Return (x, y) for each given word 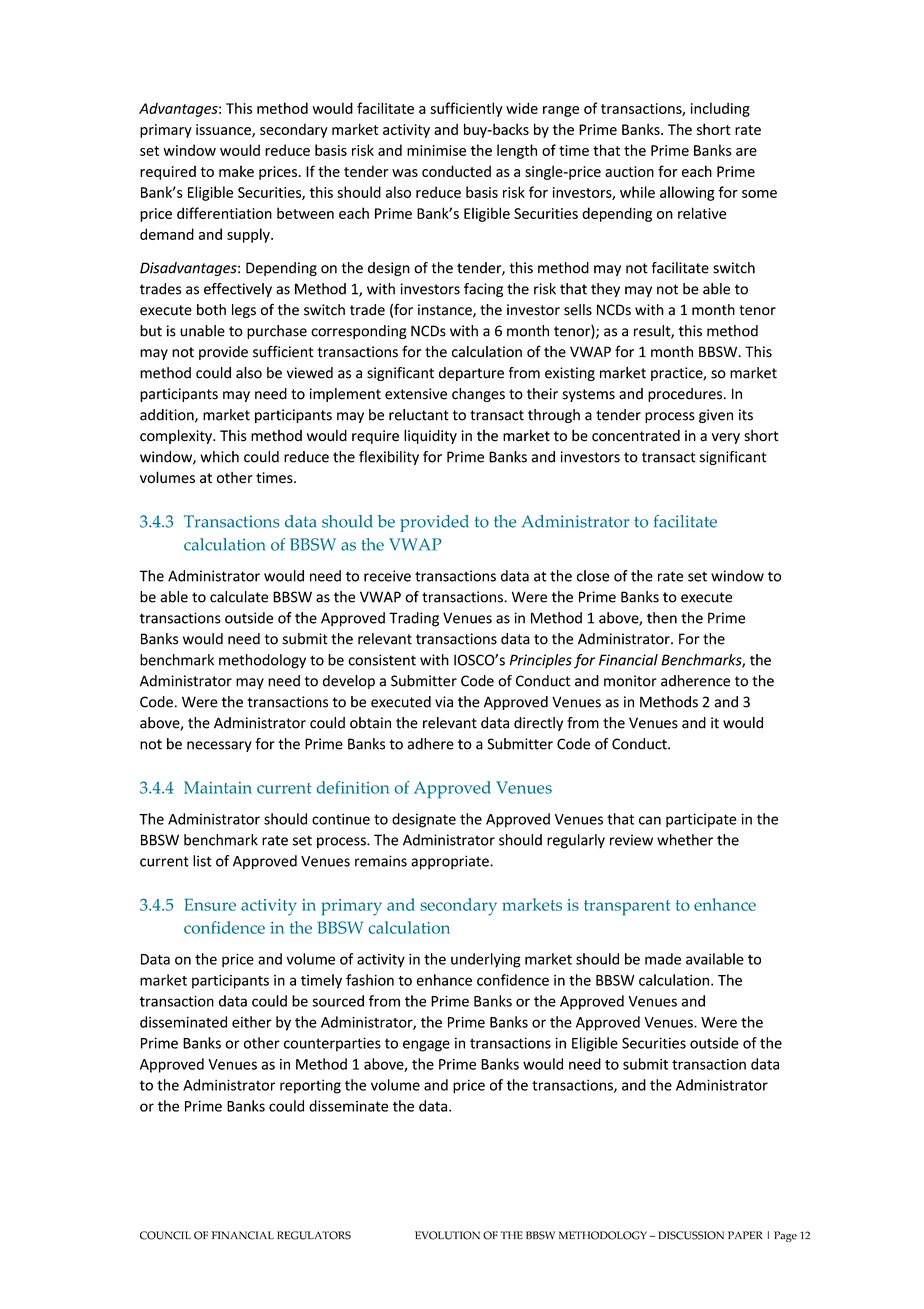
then (662, 618)
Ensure (210, 904)
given (716, 416)
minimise (436, 150)
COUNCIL (165, 1235)
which (219, 457)
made (663, 959)
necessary (219, 746)
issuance (224, 130)
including (720, 109)
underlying (486, 960)
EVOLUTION (447, 1235)
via (444, 702)
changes (478, 395)
